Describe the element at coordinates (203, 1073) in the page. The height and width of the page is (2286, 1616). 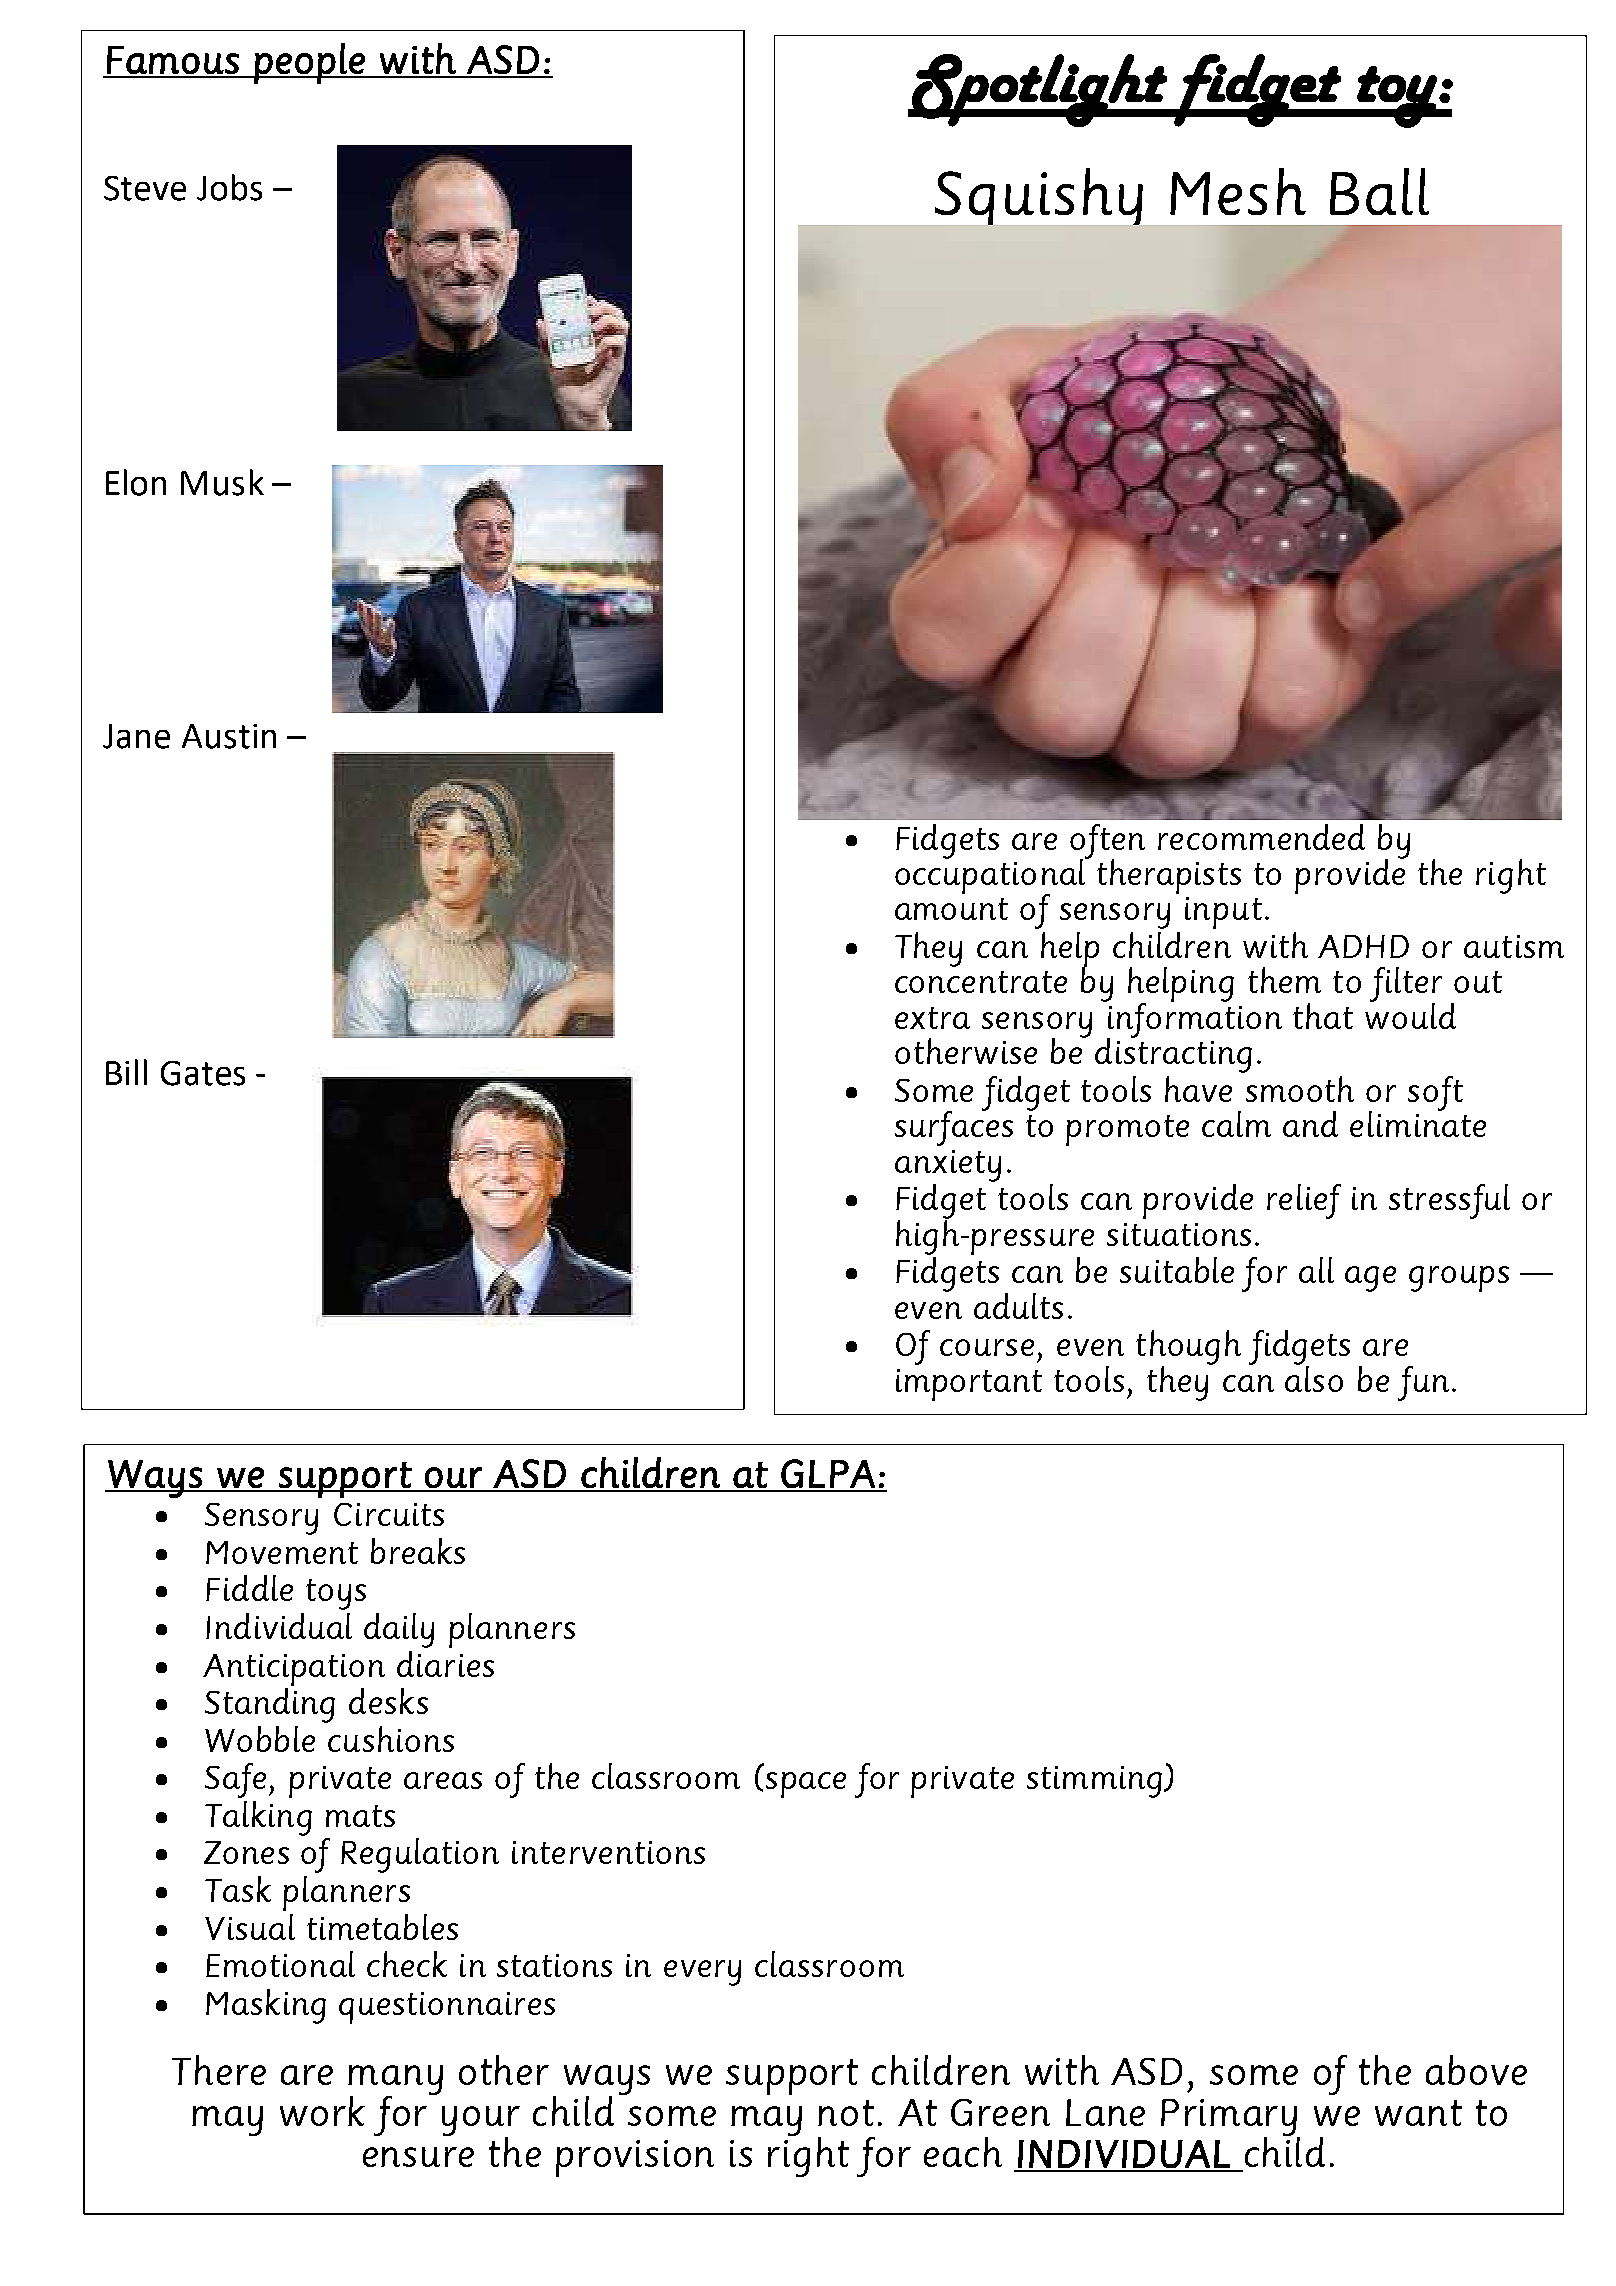
I see `Gates` at that location.
